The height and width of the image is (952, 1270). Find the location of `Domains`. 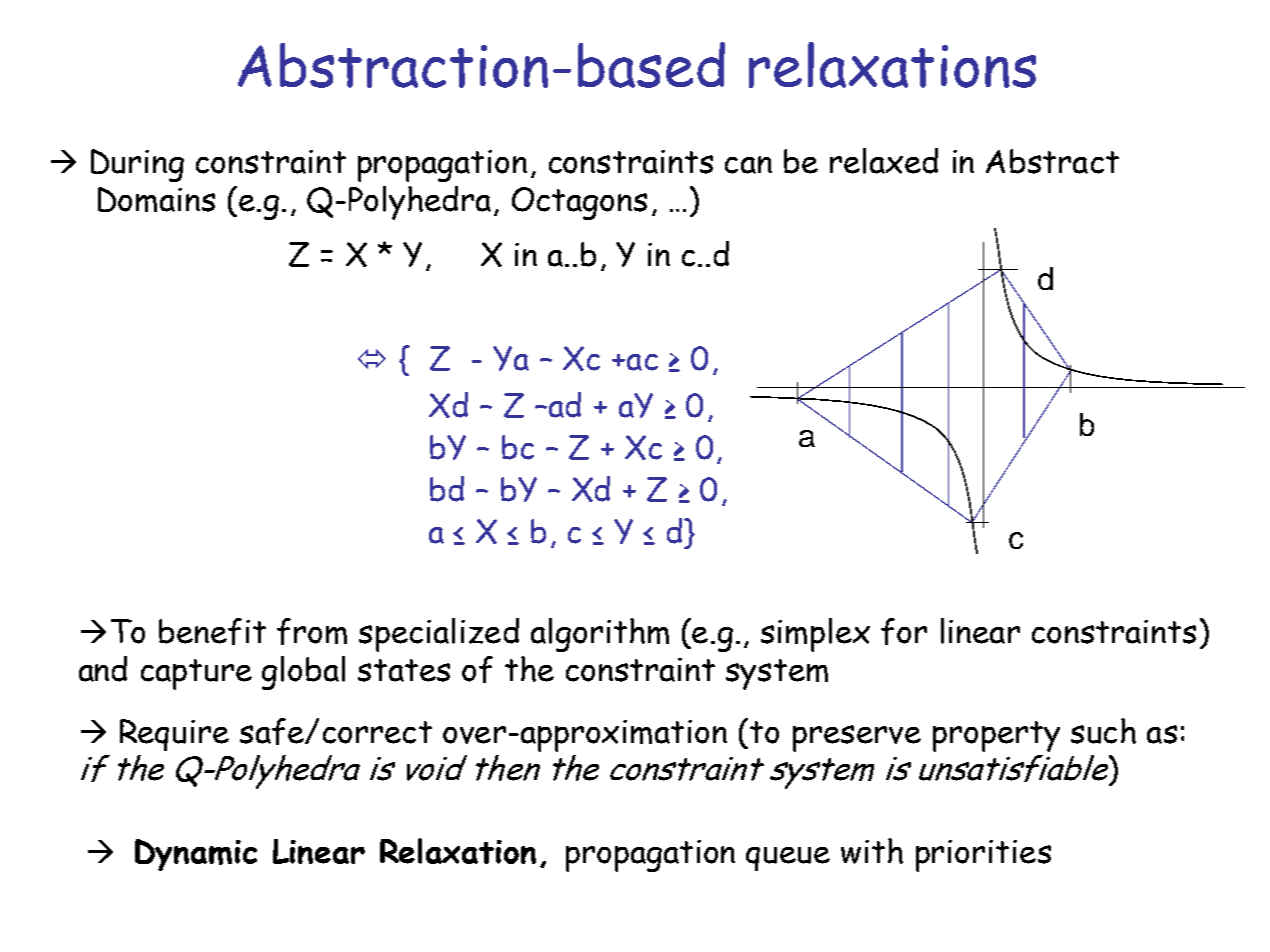

Domains is located at coordinates (156, 199).
